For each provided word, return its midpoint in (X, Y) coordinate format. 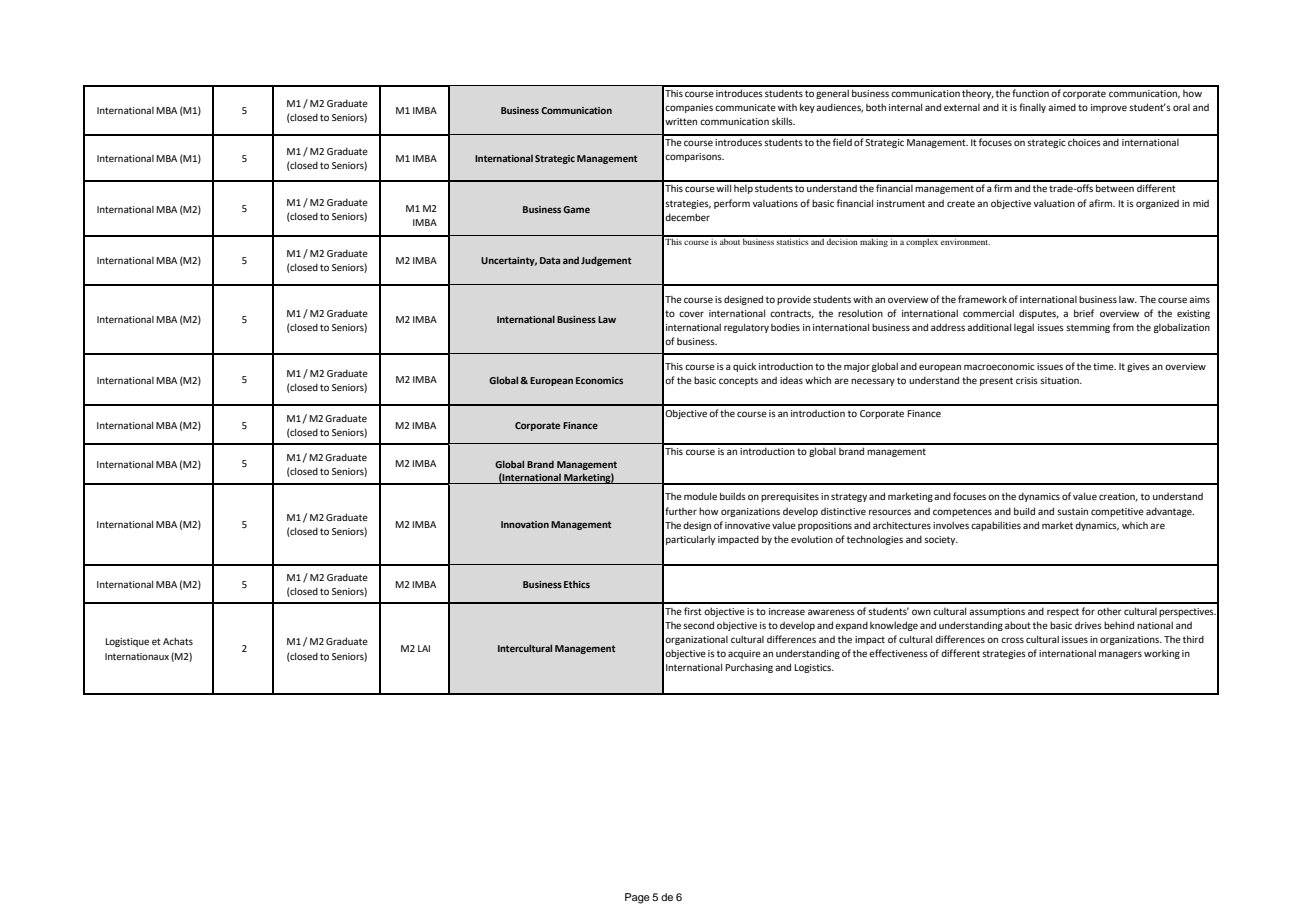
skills (783, 121)
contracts (792, 314)
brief (1084, 313)
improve (1109, 108)
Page (637, 898)
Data (550, 260)
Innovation (525, 524)
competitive (1117, 512)
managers (1120, 655)
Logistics (813, 668)
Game (576, 209)
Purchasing (749, 668)
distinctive (843, 511)
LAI (424, 648)
